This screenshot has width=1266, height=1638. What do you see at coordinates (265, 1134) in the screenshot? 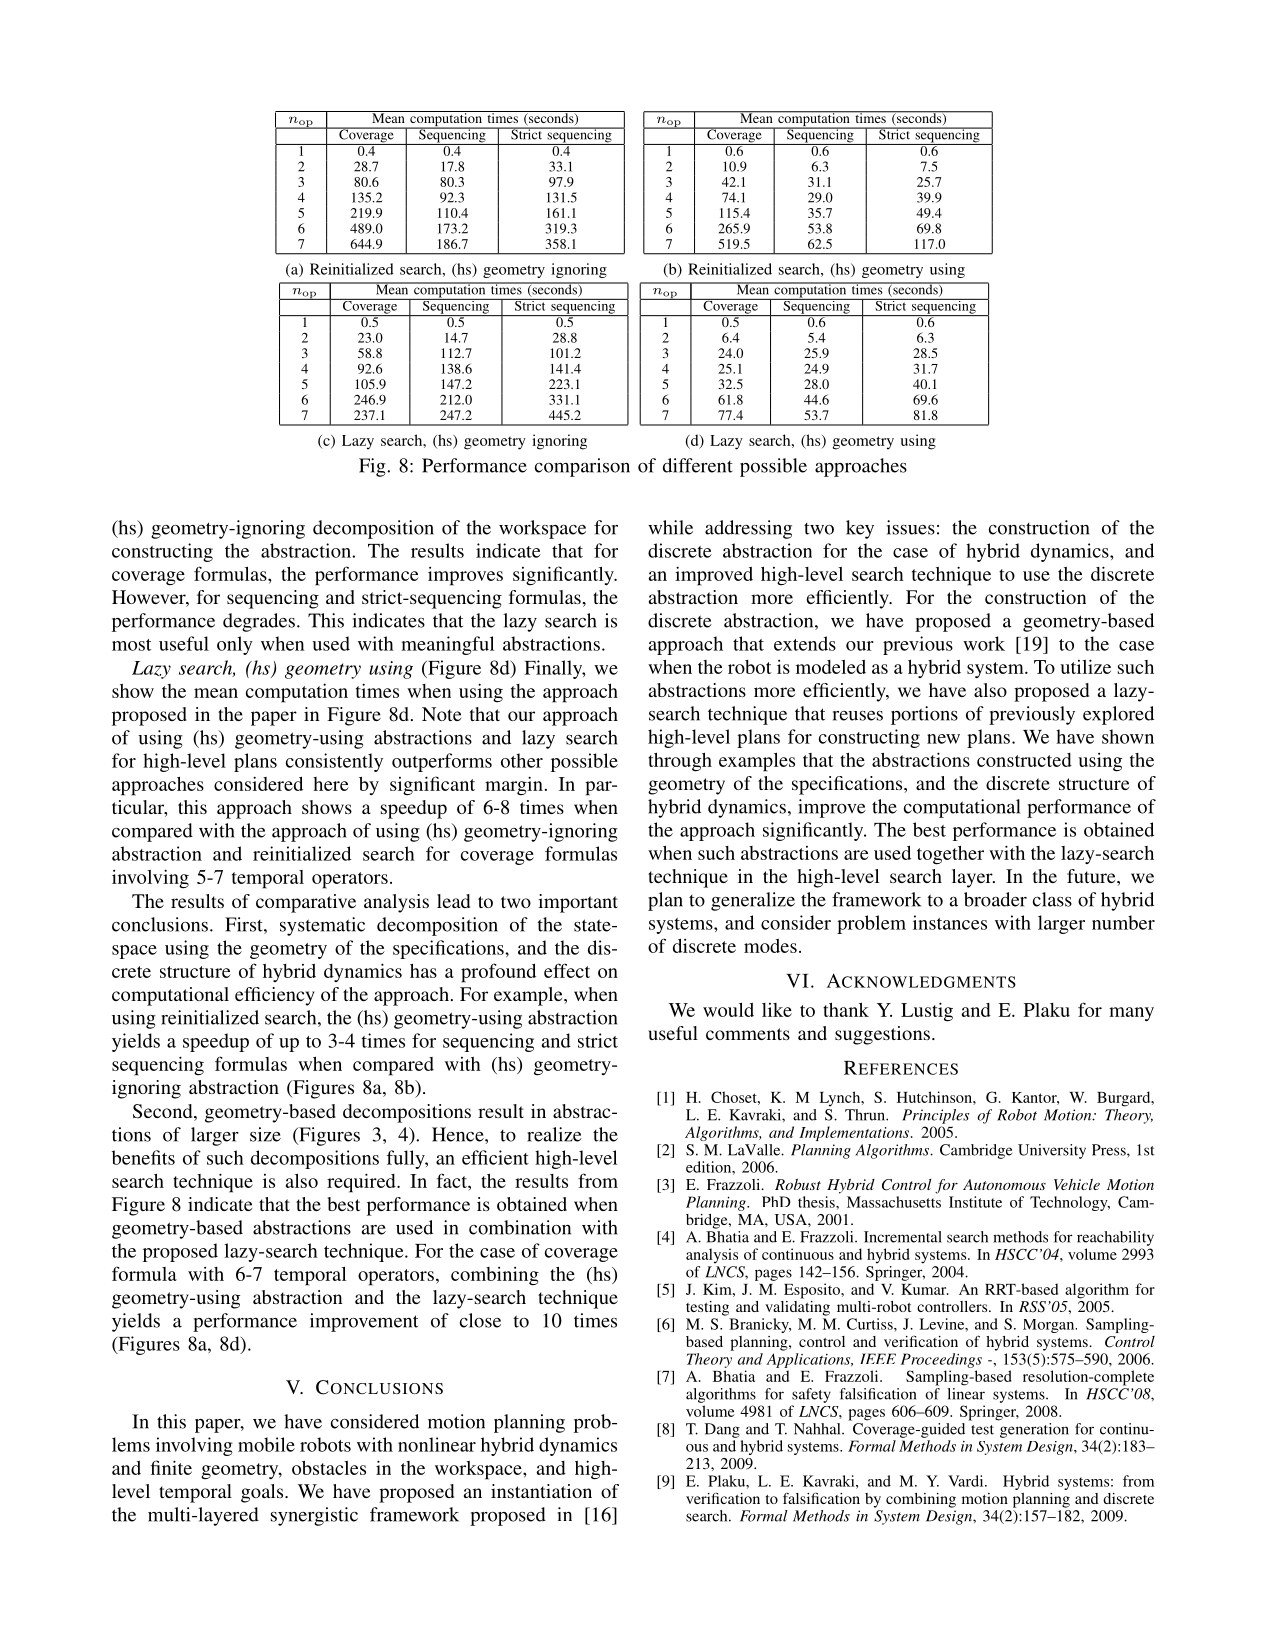
I see `size` at bounding box center [265, 1134].
